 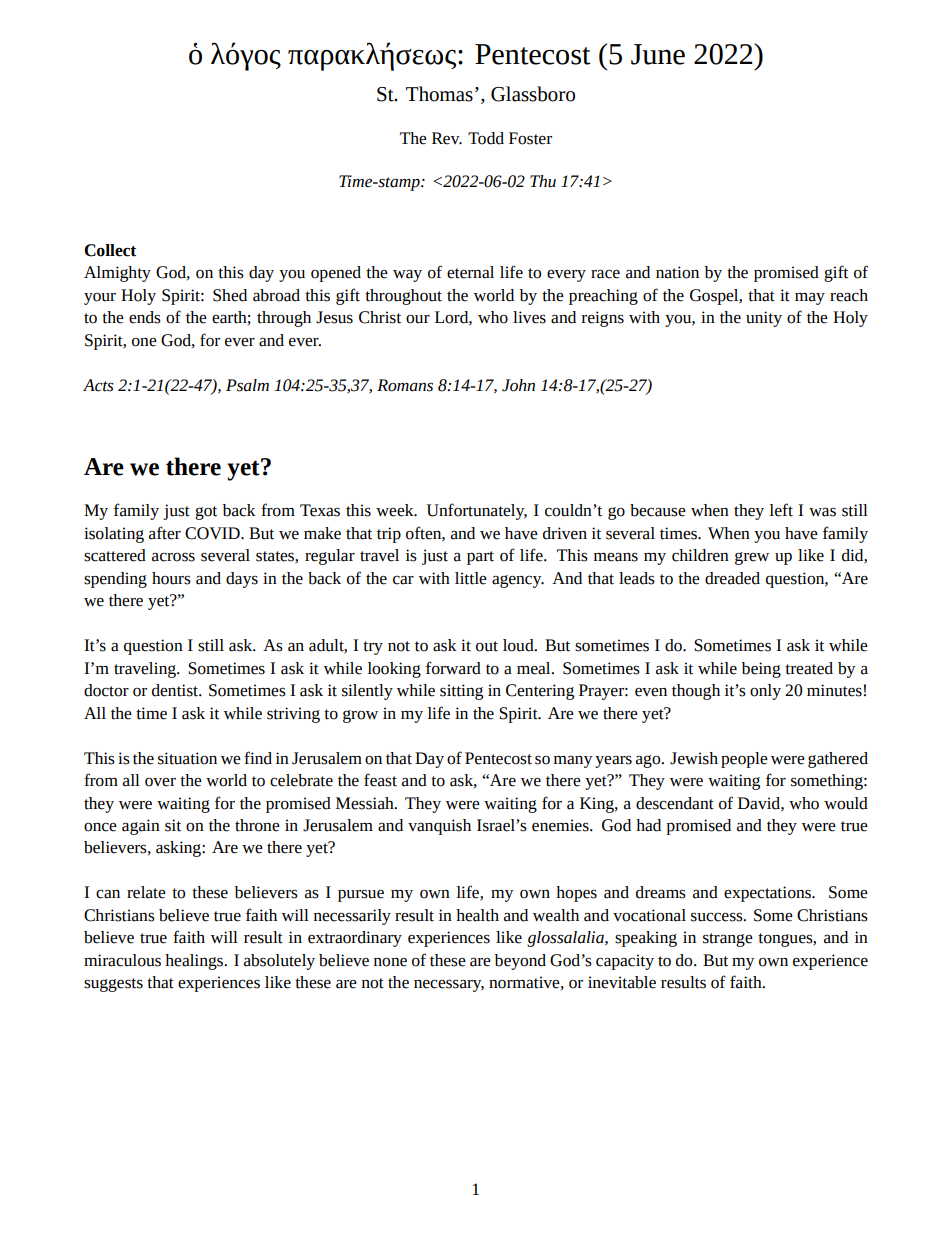 I want to click on beyond, so click(x=520, y=962).
